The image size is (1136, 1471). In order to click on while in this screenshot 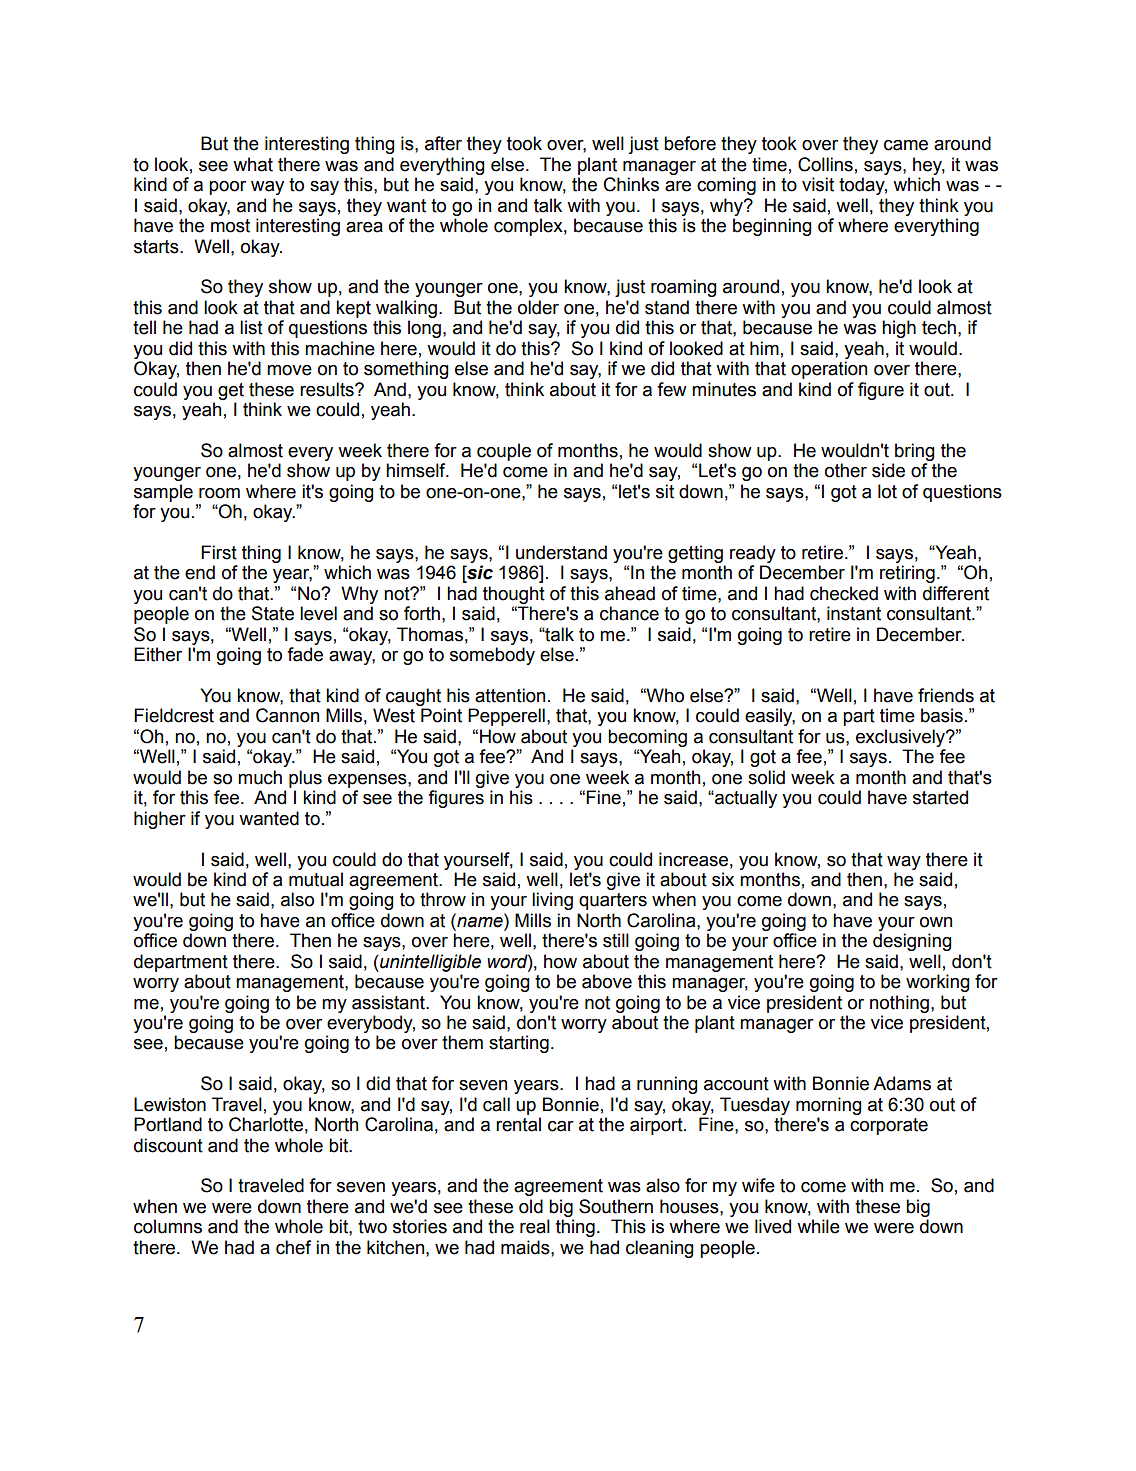, I will do `click(818, 1226)`.
